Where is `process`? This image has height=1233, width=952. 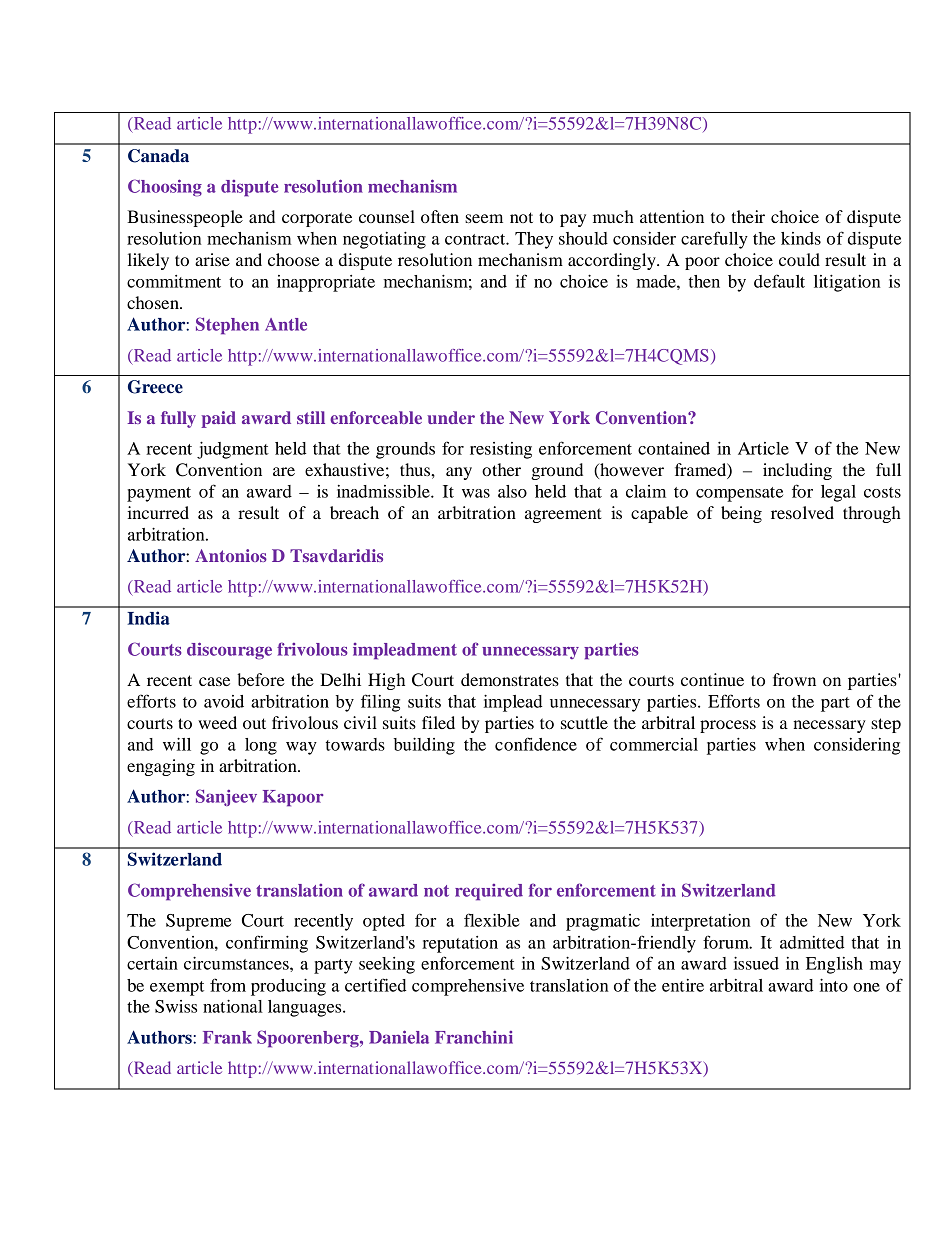
process is located at coordinates (728, 726).
